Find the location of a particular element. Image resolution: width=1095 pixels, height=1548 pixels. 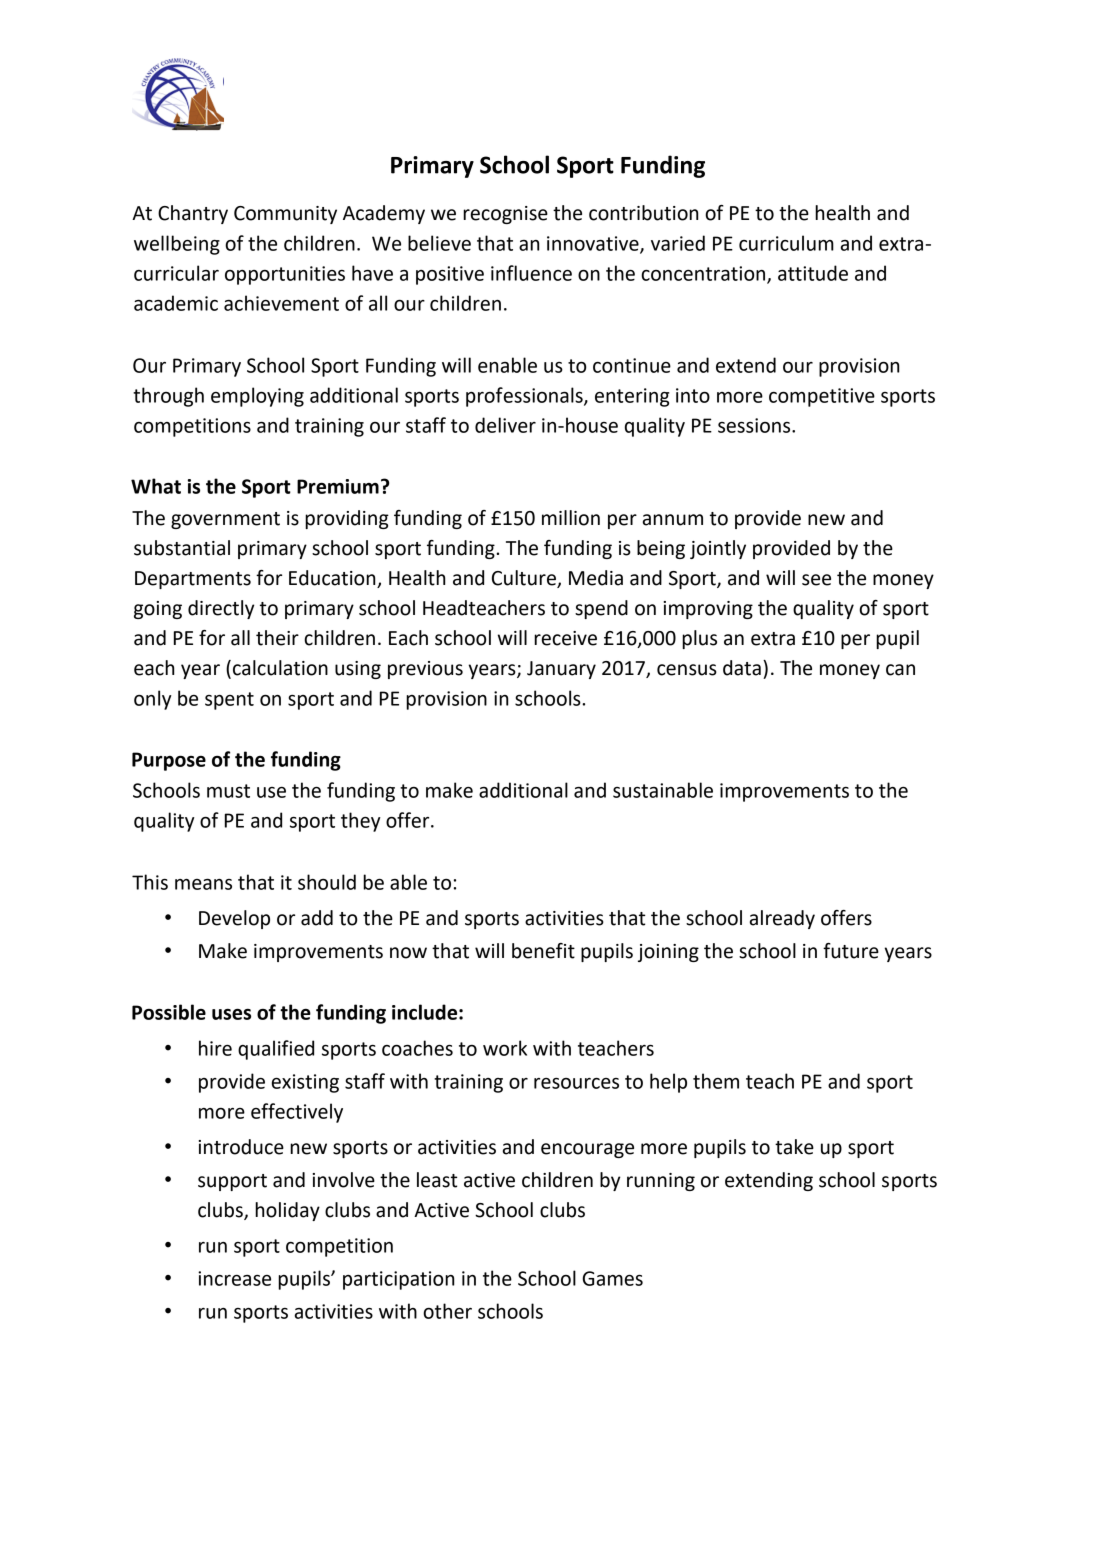

increase is located at coordinates (234, 1278).
